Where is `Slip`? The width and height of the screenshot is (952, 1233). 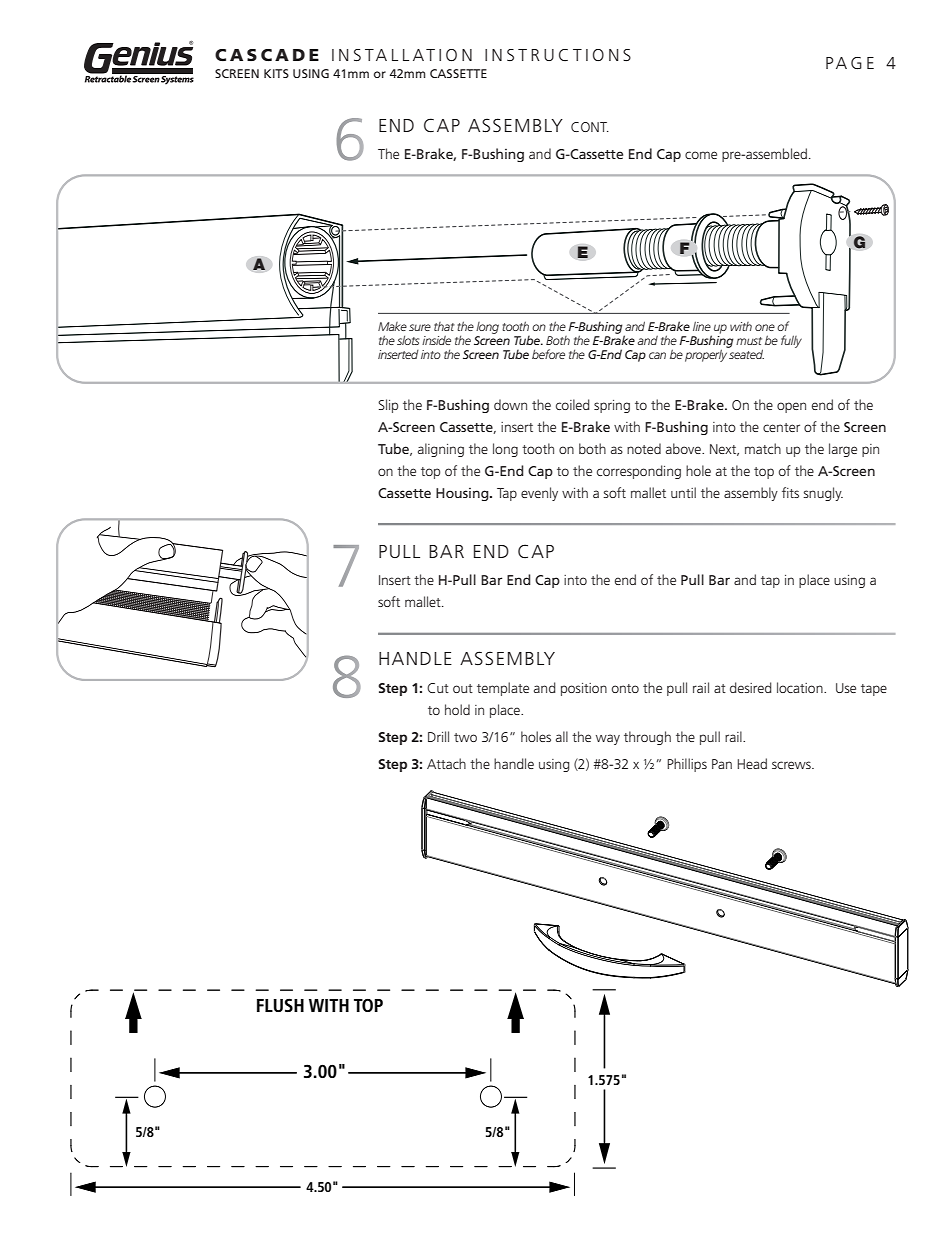
Slip is located at coordinates (388, 406).
